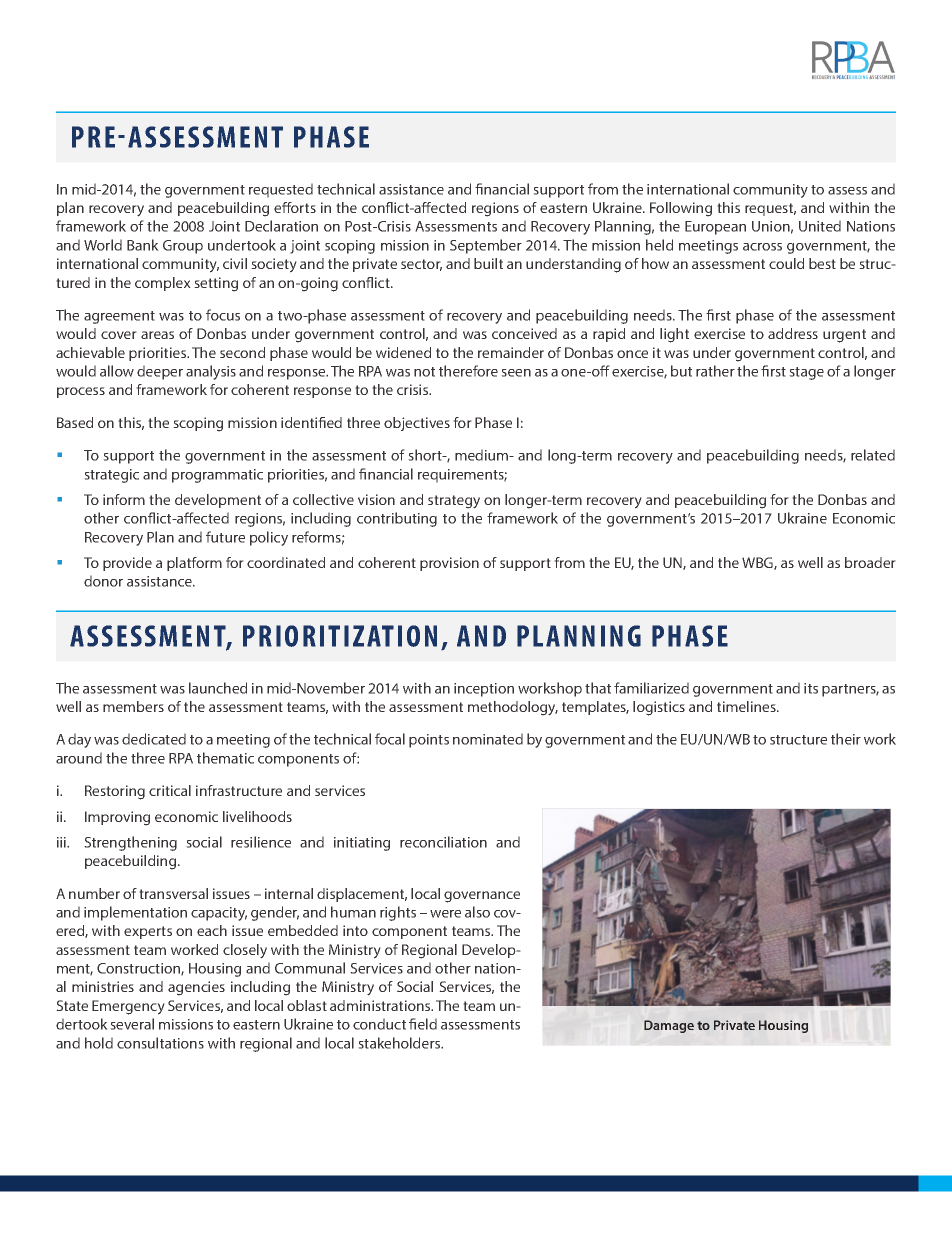  I want to click on initiating, so click(362, 844).
